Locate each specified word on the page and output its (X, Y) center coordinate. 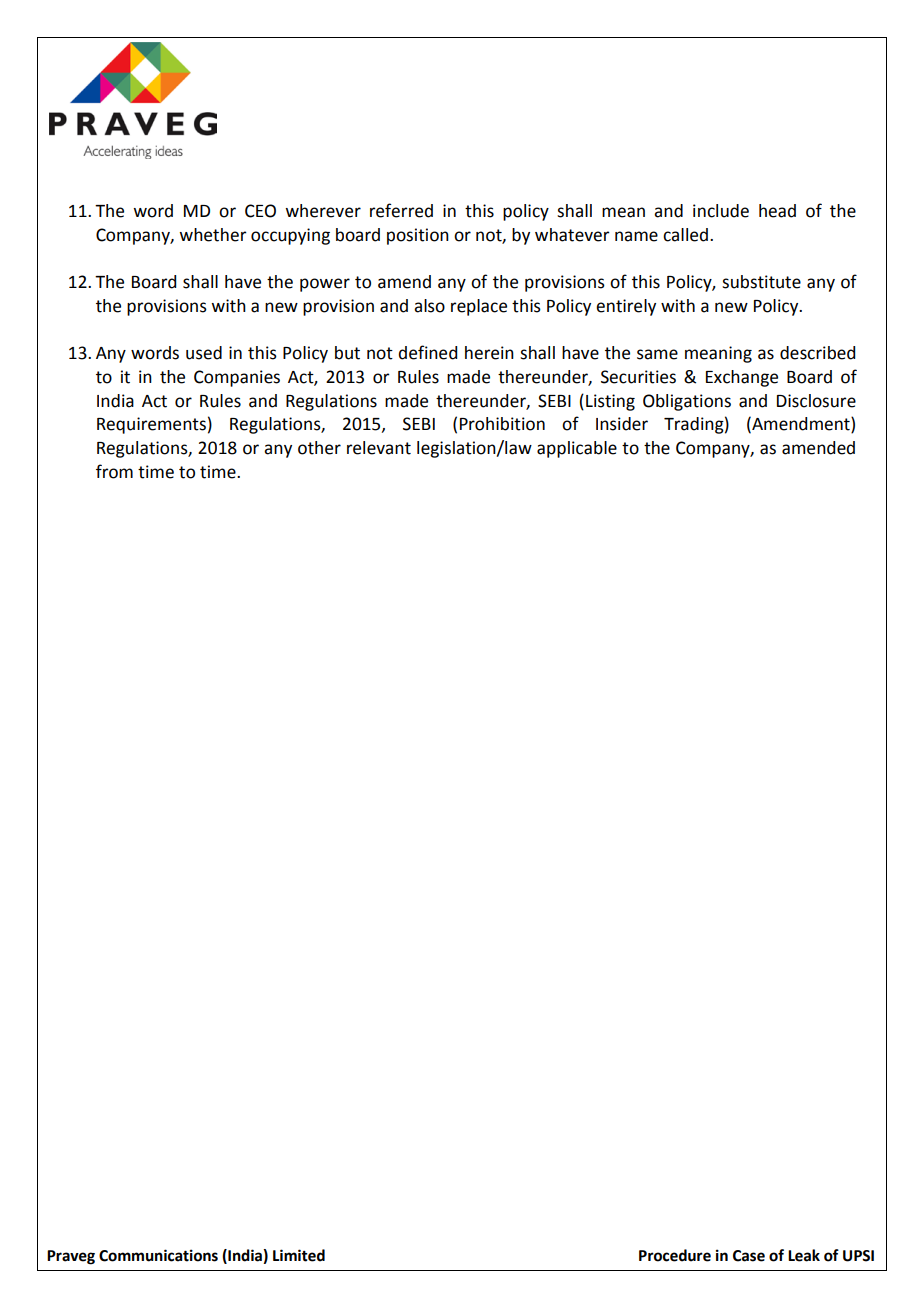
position (418, 236)
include (721, 211)
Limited (299, 1255)
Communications (158, 1255)
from (114, 471)
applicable (577, 449)
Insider (622, 424)
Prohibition (502, 424)
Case (749, 1256)
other (319, 448)
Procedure (675, 1255)
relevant (379, 448)
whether (213, 235)
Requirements (151, 425)
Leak (804, 1255)
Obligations (687, 402)
